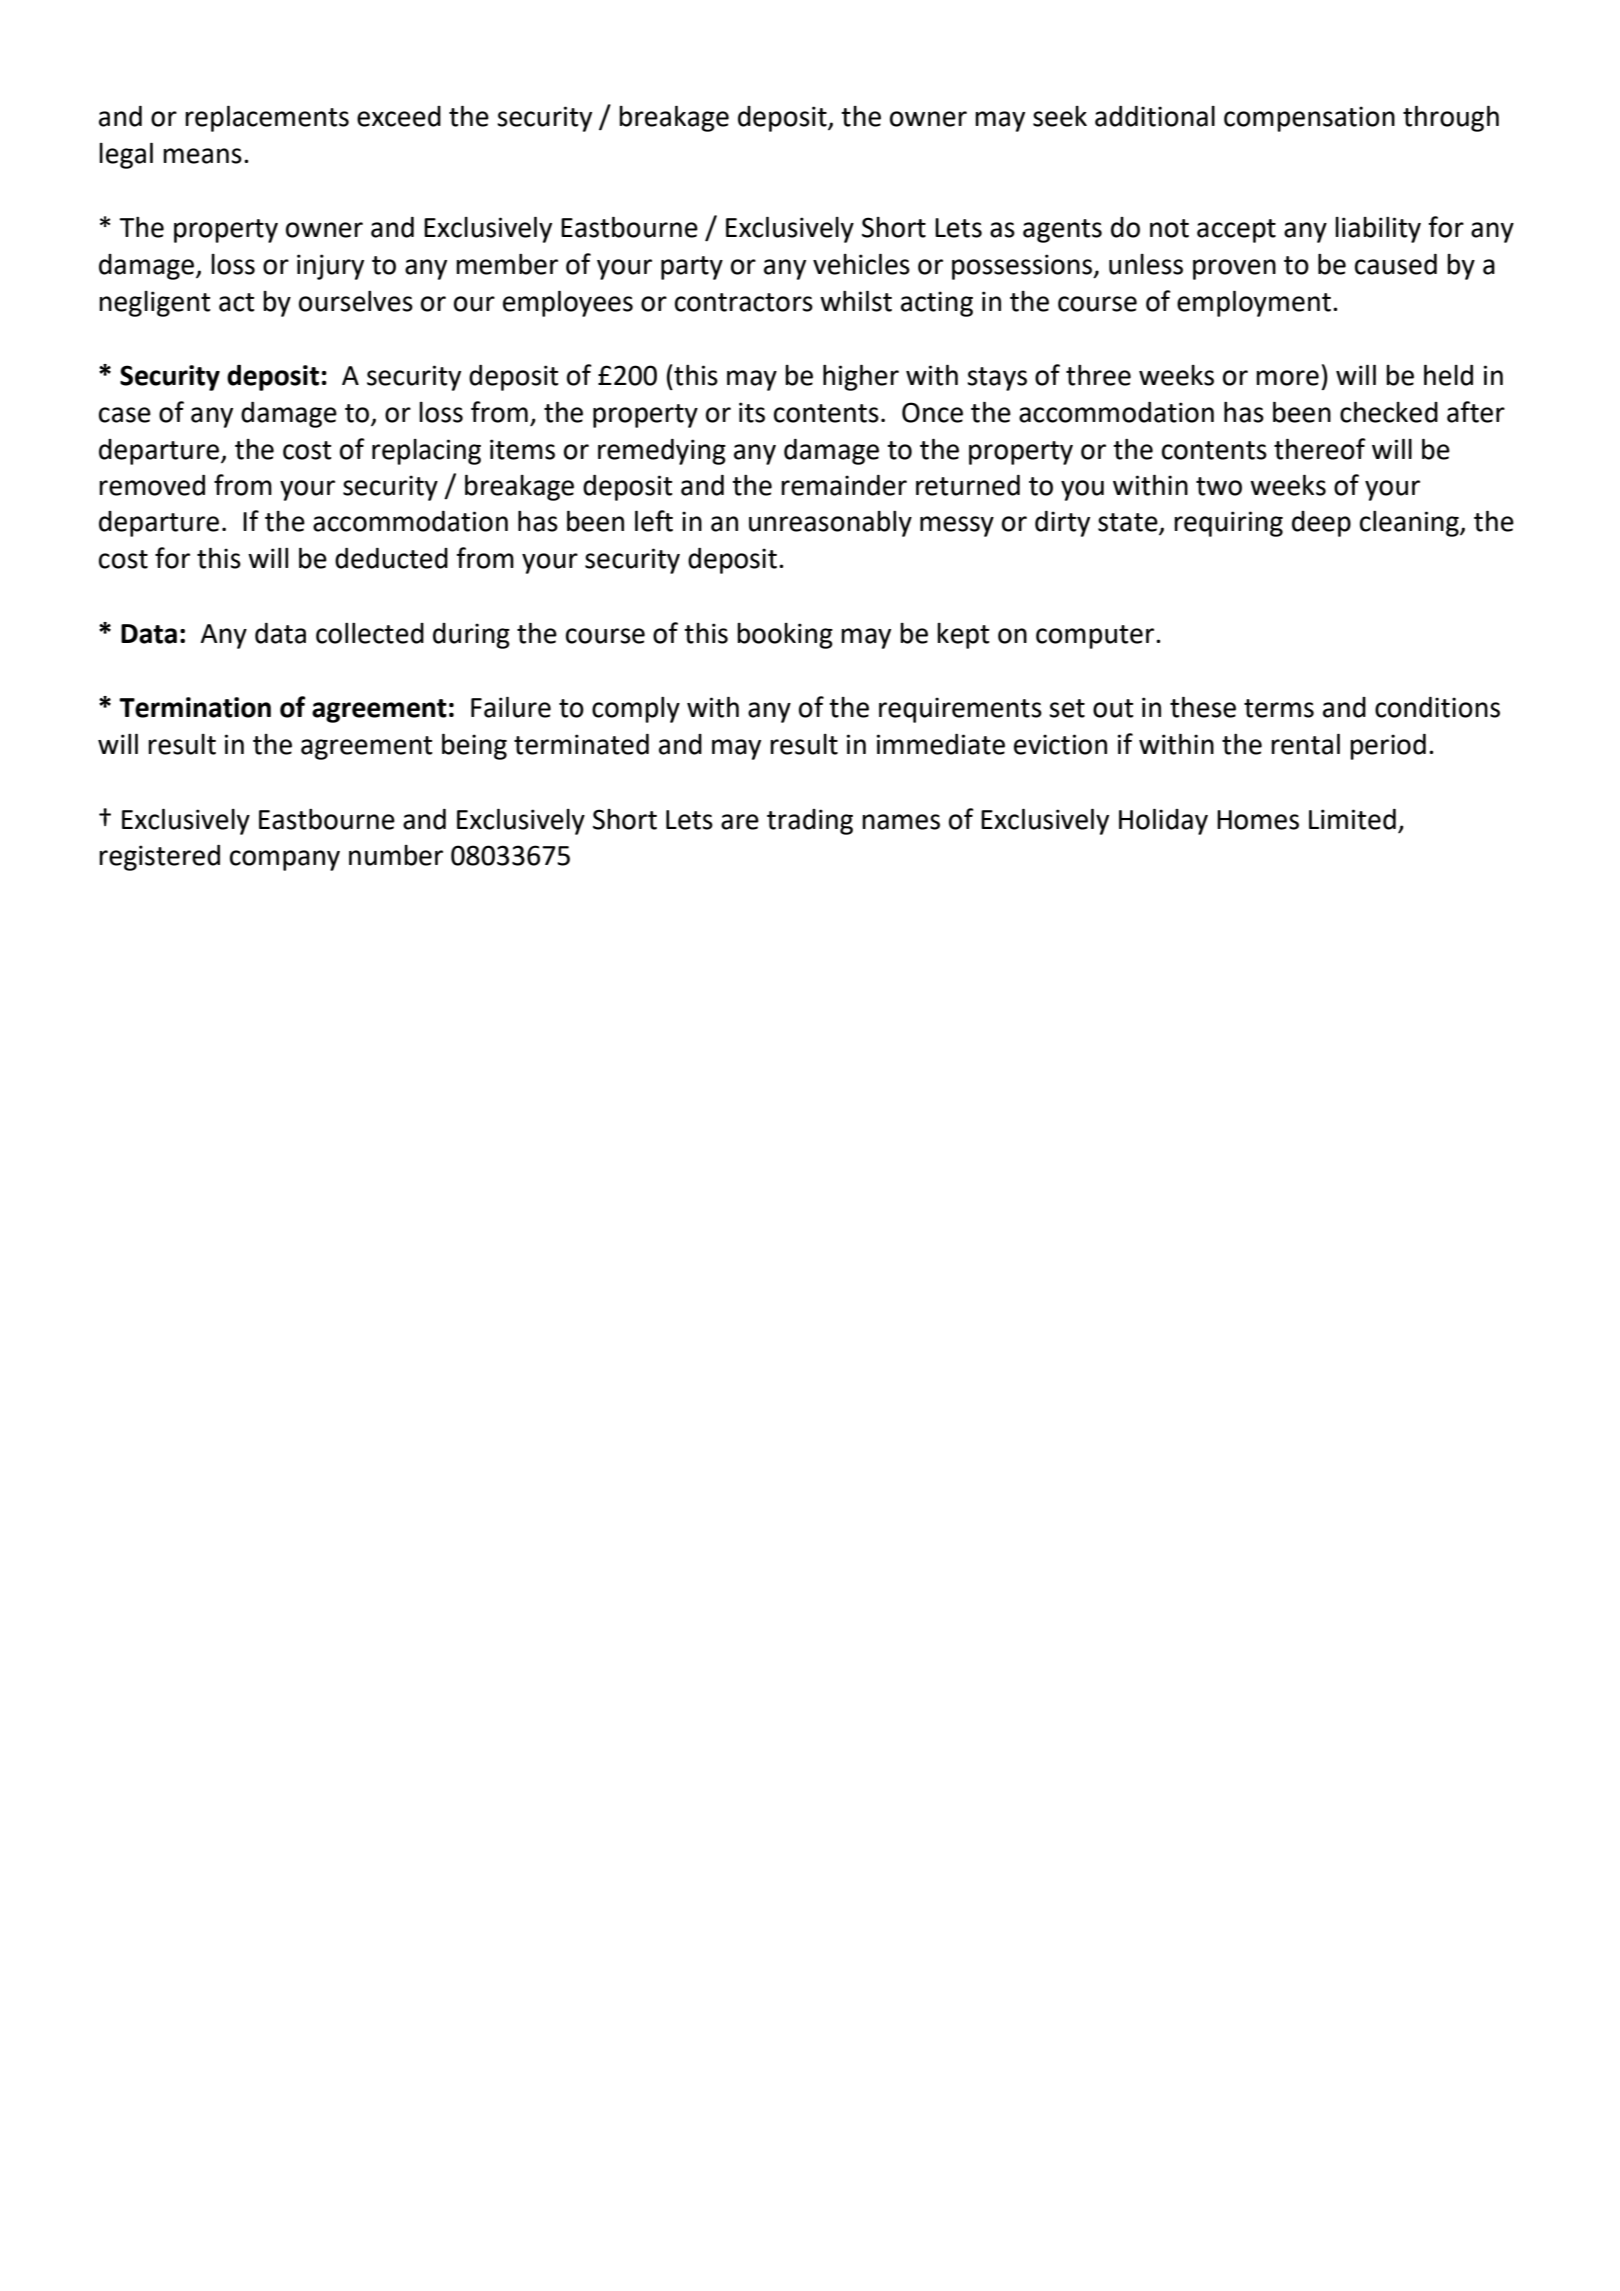 Image resolution: width=1620 pixels, height=2291 pixels. What do you see at coordinates (1309, 119) in the document?
I see `compensation` at bounding box center [1309, 119].
